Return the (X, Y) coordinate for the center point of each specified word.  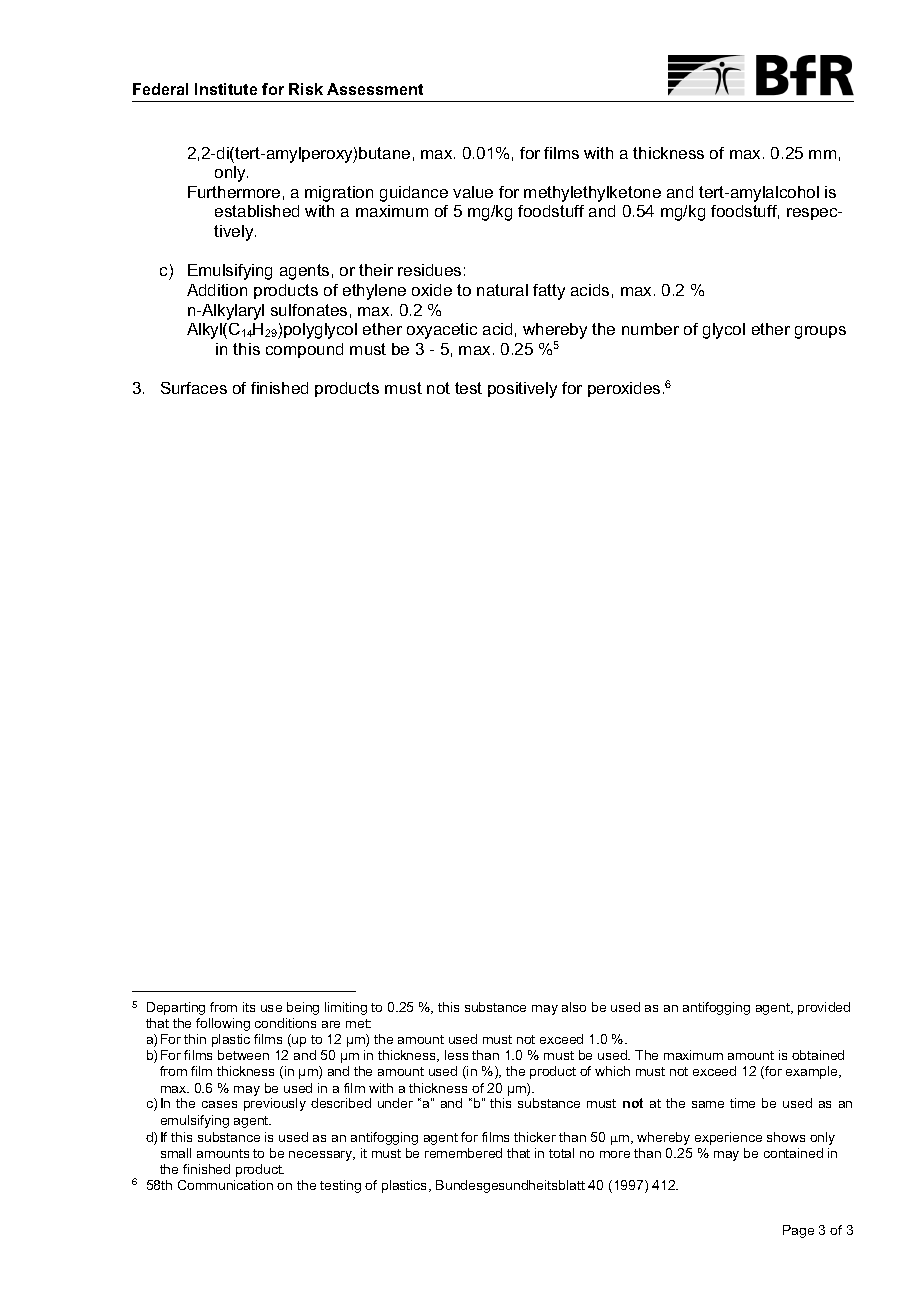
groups (820, 332)
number (650, 329)
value (473, 192)
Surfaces (194, 388)
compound (304, 350)
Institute (226, 89)
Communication (225, 1185)
